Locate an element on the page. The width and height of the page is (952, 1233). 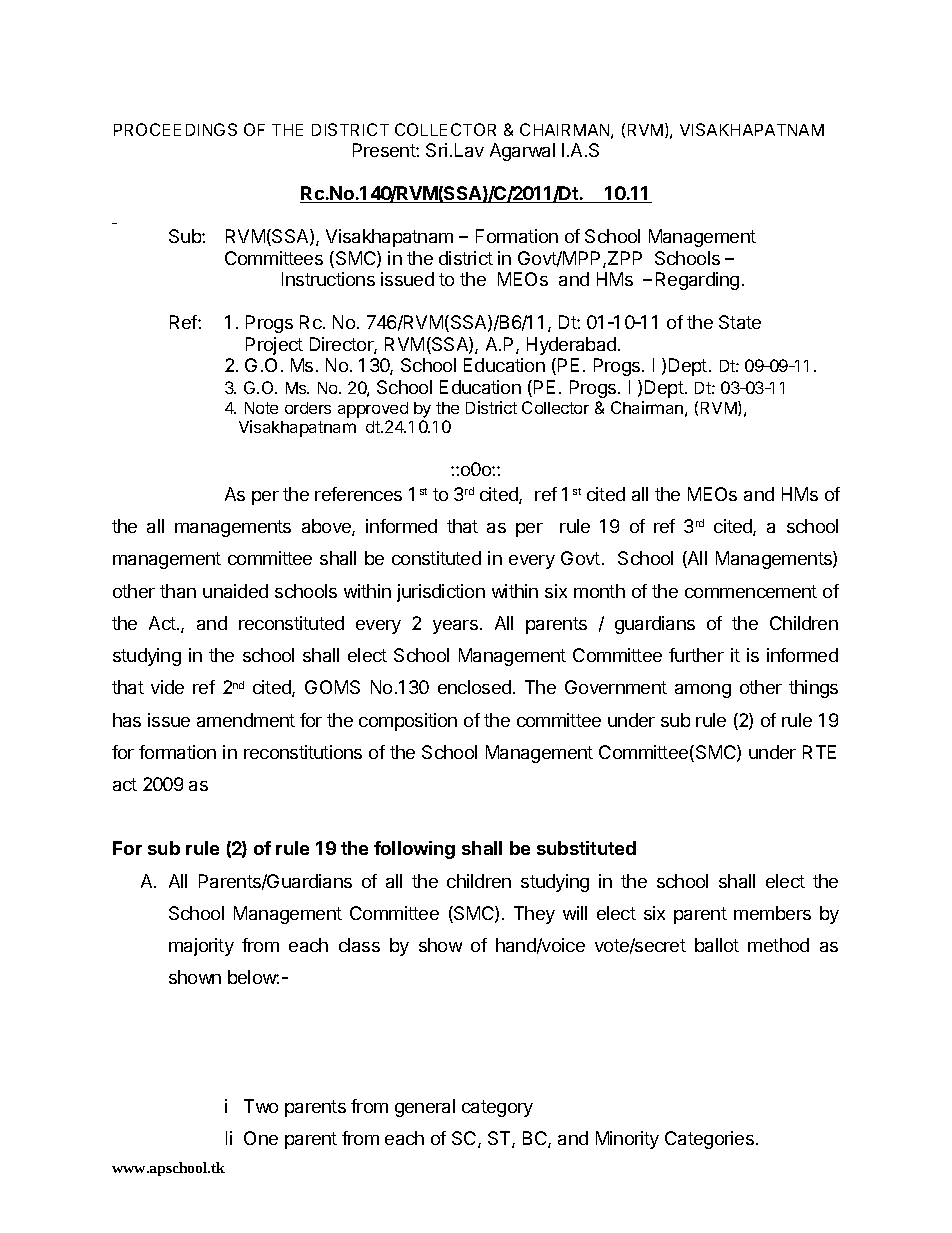
PROCEEDINGS is located at coordinates (175, 129).
